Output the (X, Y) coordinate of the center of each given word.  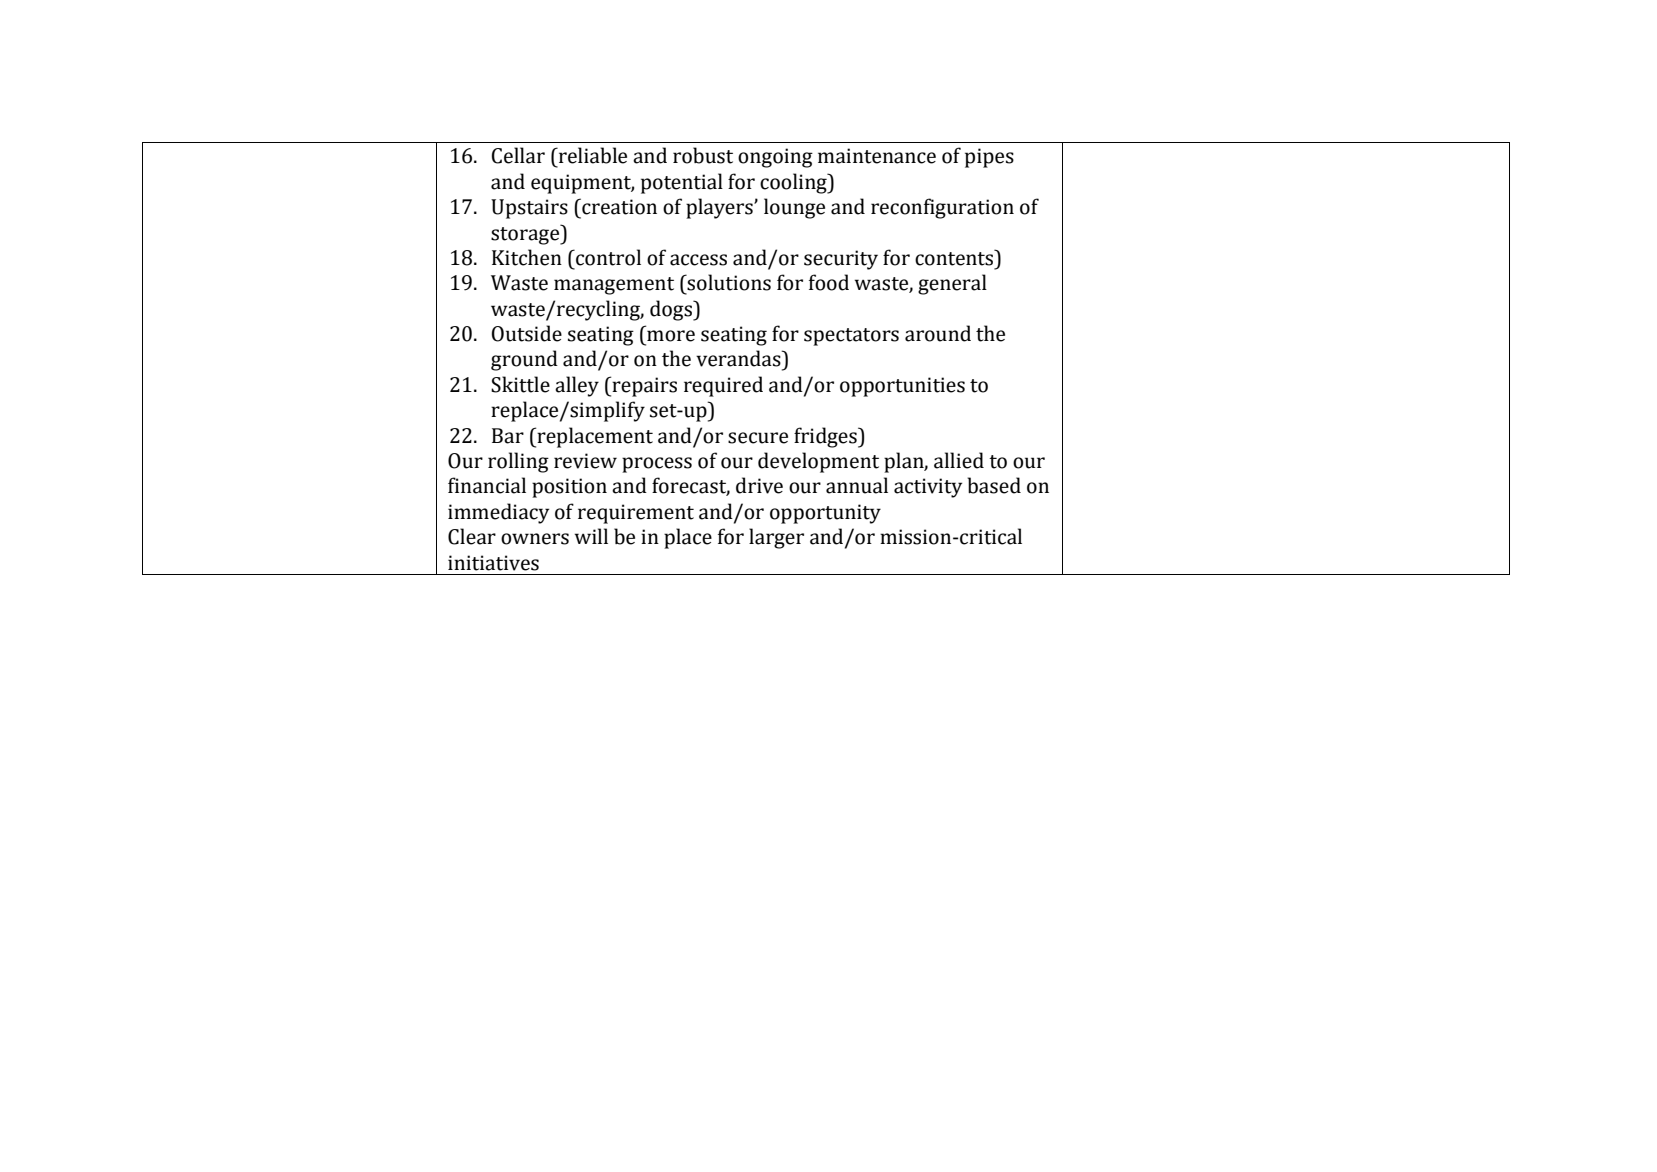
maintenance (877, 156)
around (938, 333)
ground (524, 360)
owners (535, 539)
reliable (592, 155)
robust (703, 155)
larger (776, 538)
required (723, 386)
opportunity (825, 514)
